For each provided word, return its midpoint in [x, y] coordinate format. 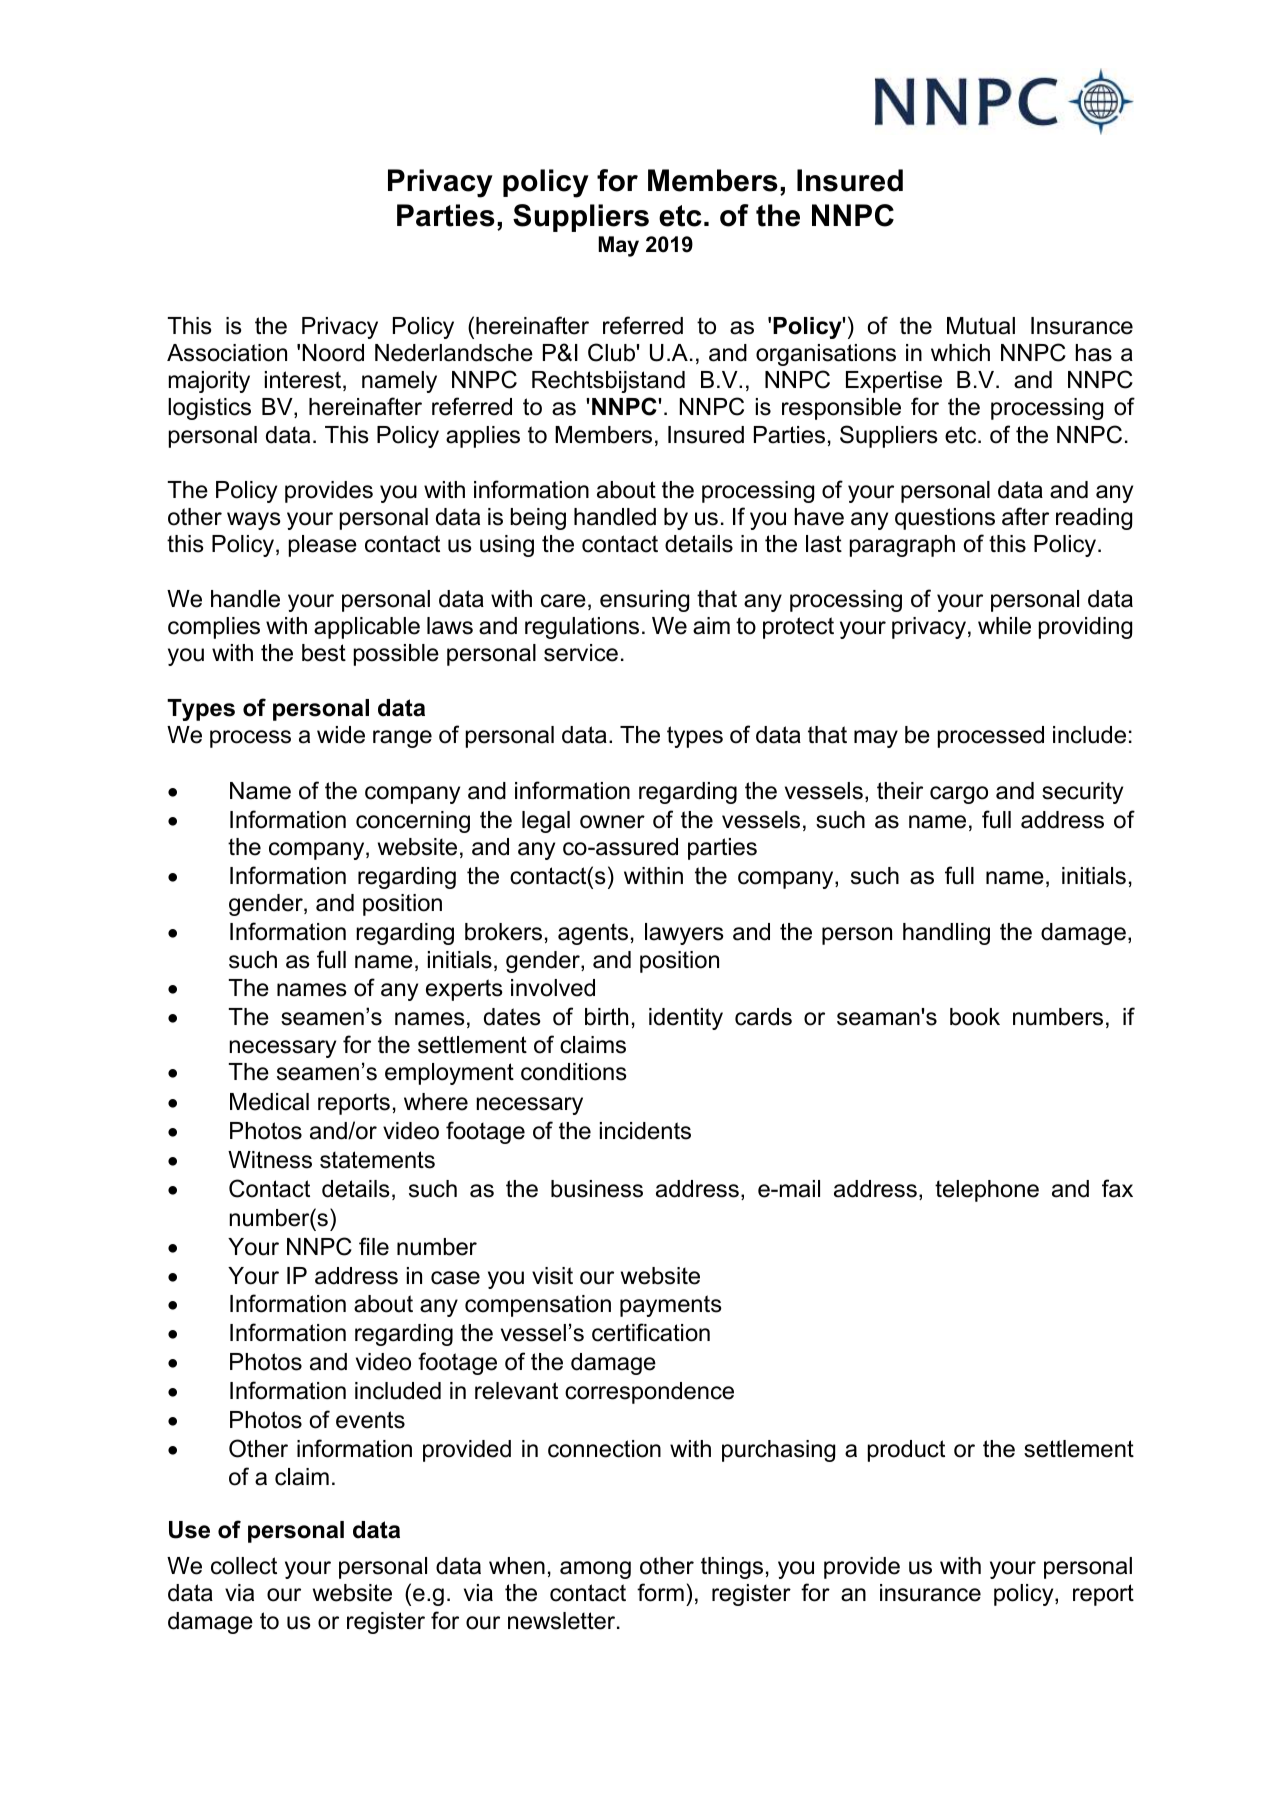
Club [611, 352]
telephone [987, 1191]
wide [341, 735]
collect [244, 1566]
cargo [959, 795]
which [960, 353]
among [595, 1570]
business [597, 1189]
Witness [270, 1160]
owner [612, 822]
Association [227, 353]
